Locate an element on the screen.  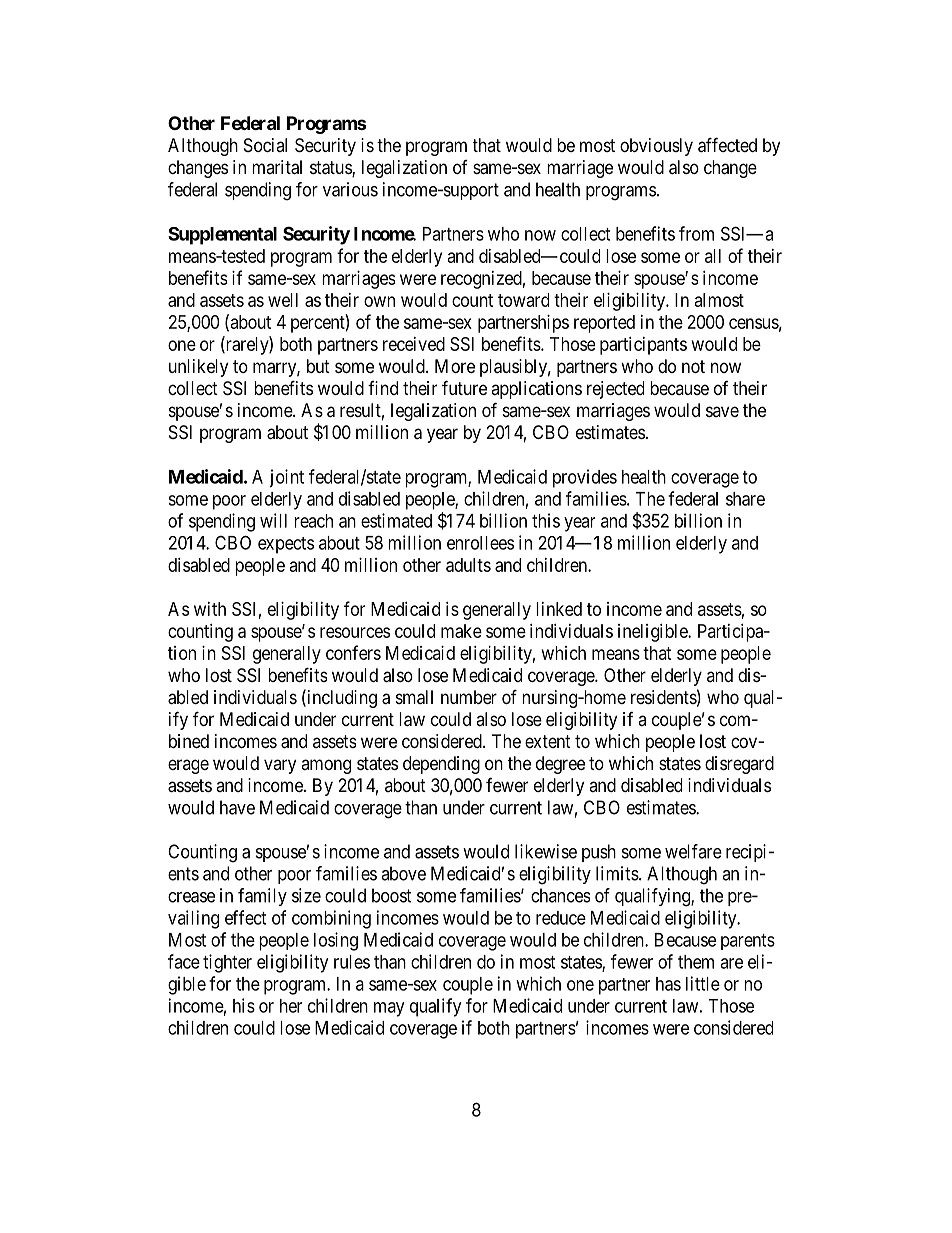
may is located at coordinates (389, 1009).
